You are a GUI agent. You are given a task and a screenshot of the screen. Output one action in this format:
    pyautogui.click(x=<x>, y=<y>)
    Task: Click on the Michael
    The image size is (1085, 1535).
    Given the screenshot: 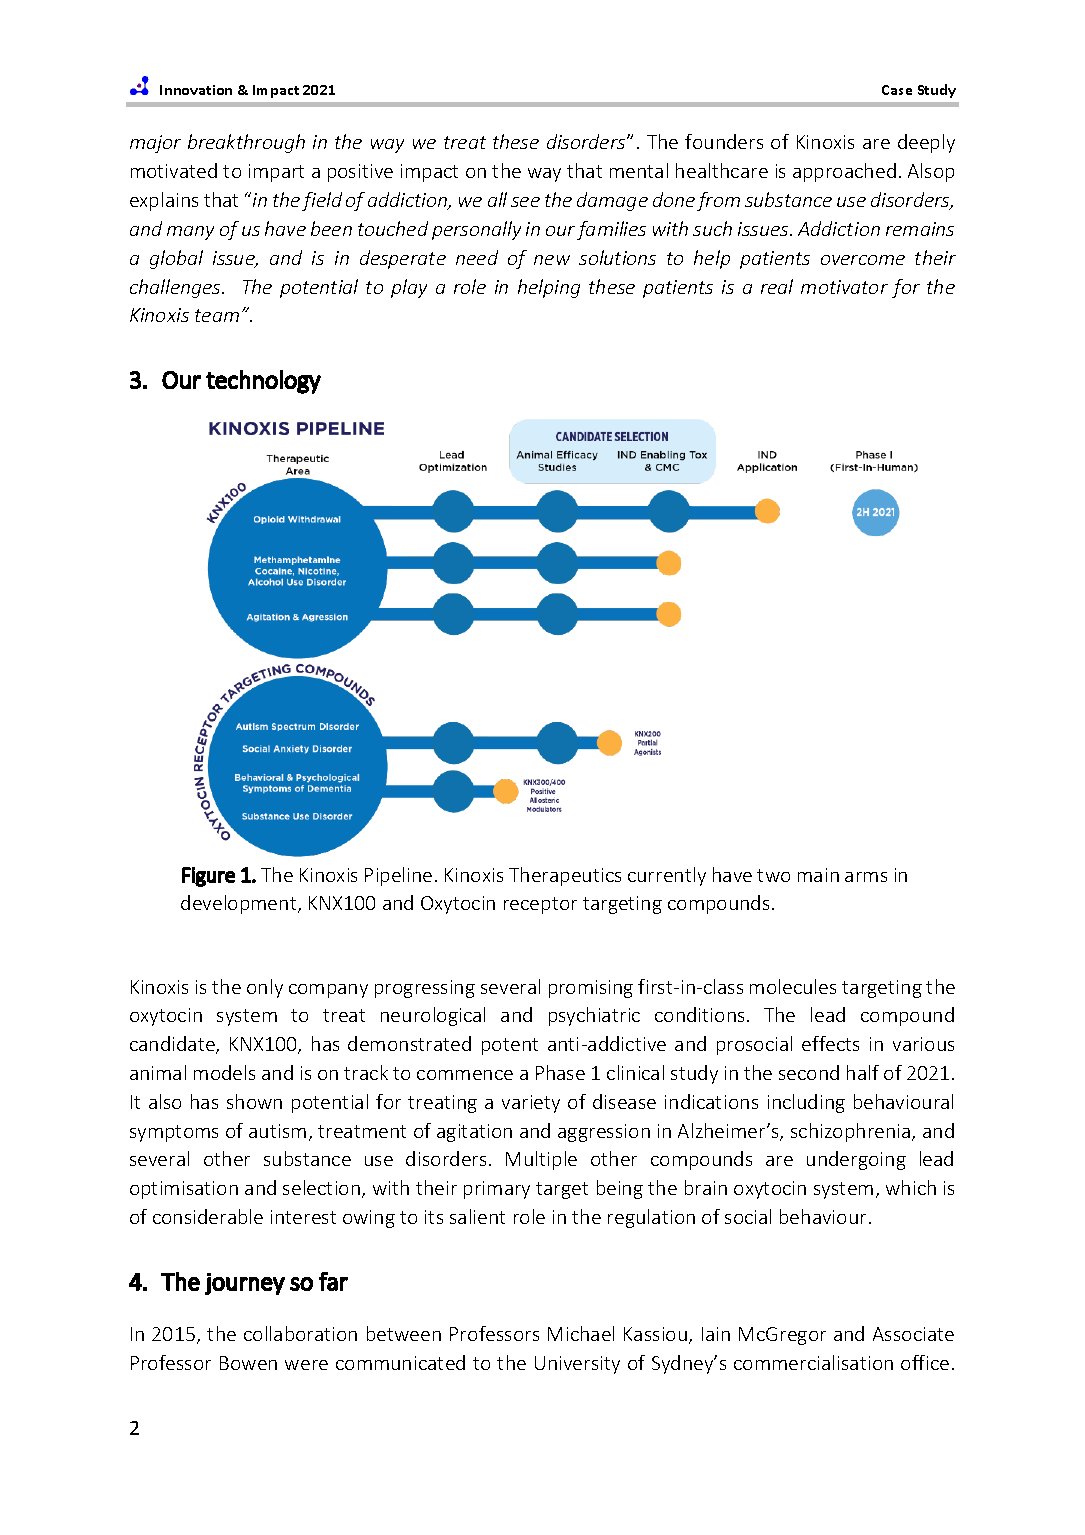 What is the action you would take?
    pyautogui.click(x=581, y=1333)
